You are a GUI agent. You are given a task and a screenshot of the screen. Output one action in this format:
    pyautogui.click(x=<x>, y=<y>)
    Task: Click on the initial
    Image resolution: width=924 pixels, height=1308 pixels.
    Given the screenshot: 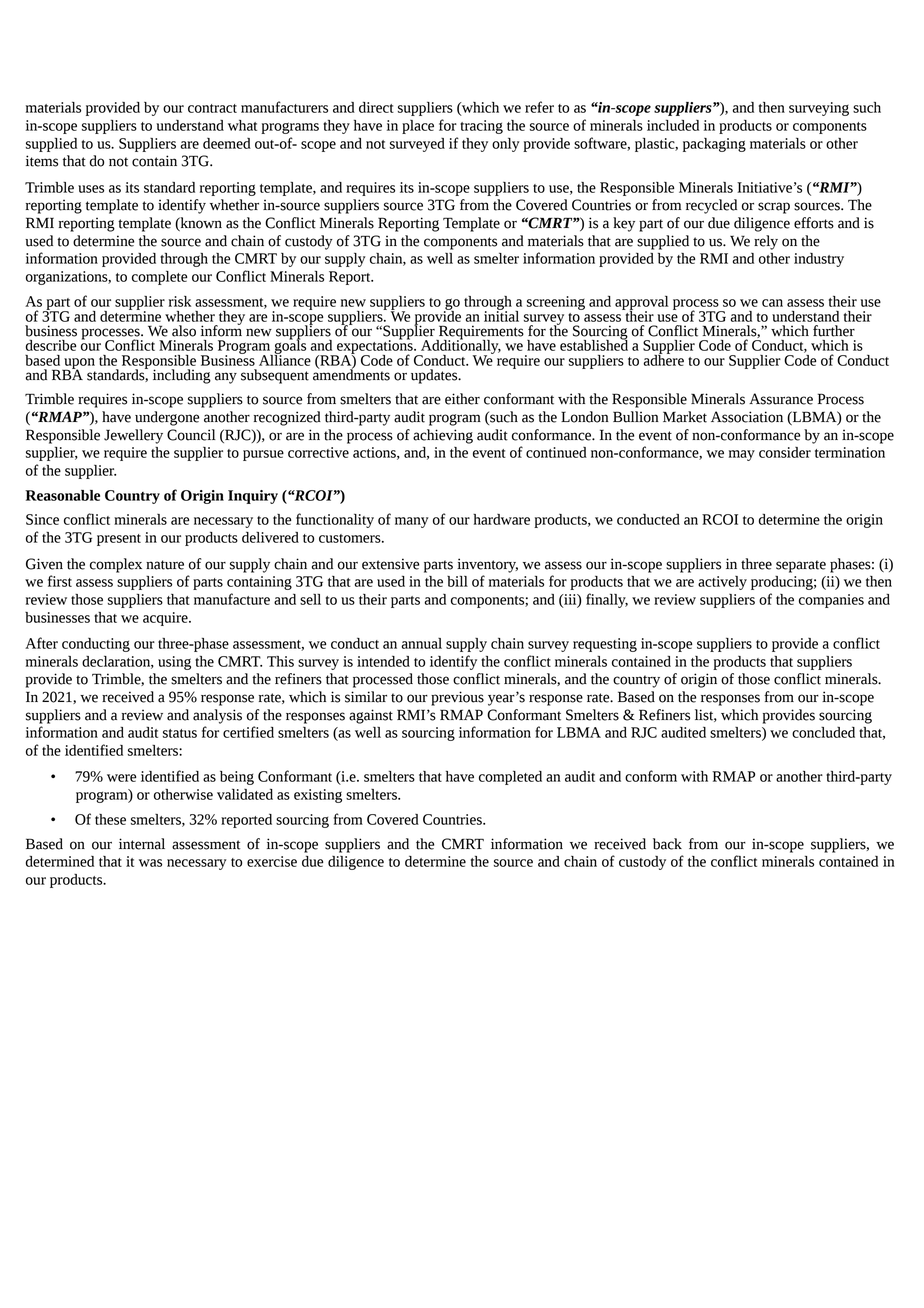 What is the action you would take?
    pyautogui.click(x=501, y=315)
